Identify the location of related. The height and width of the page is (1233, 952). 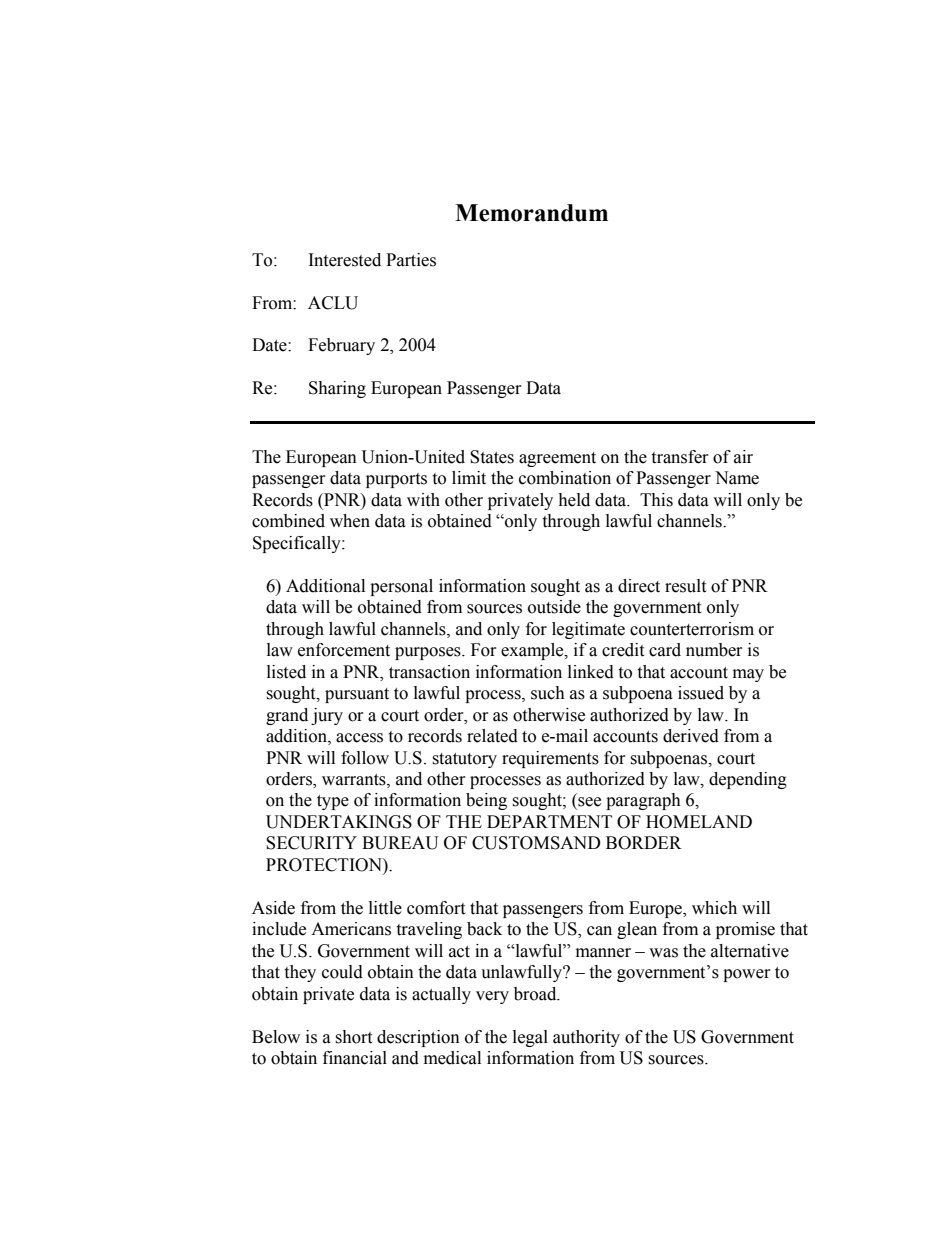
(492, 736).
